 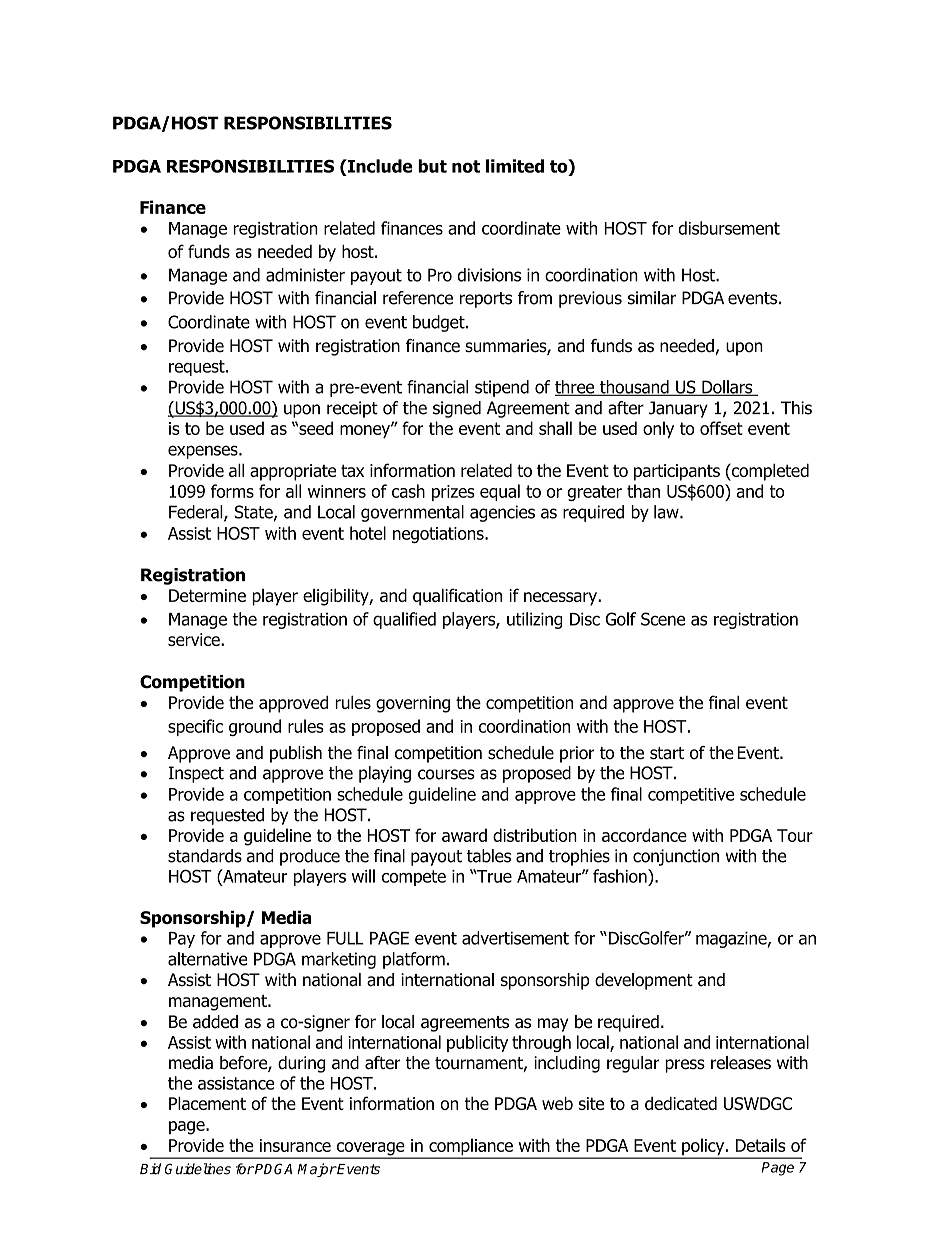 I want to click on Scene, so click(x=663, y=619).
